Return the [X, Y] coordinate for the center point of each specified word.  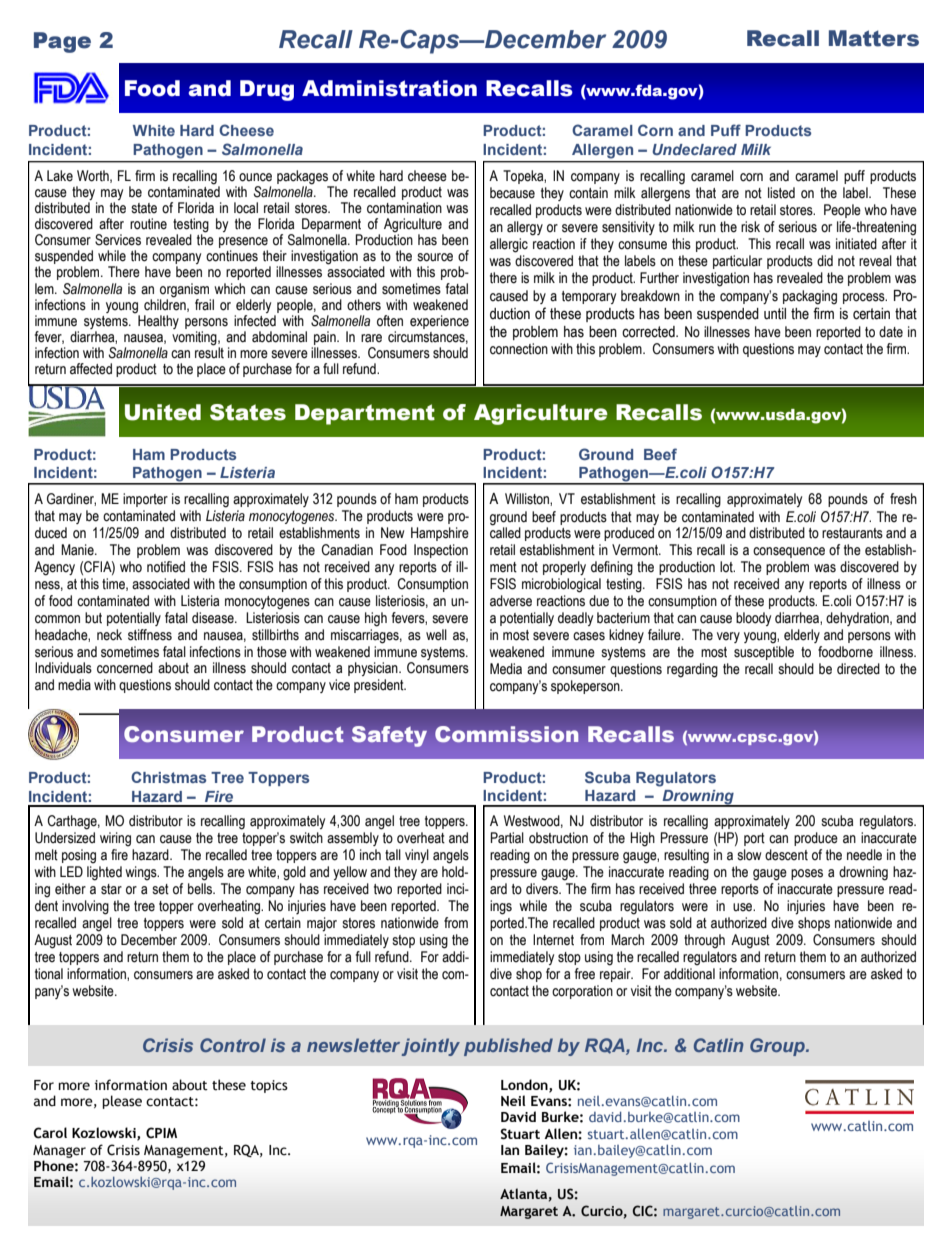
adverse [511, 601]
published [508, 1047]
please [122, 1102]
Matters [874, 38]
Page [62, 42]
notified [166, 567]
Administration [389, 88]
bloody [753, 619]
